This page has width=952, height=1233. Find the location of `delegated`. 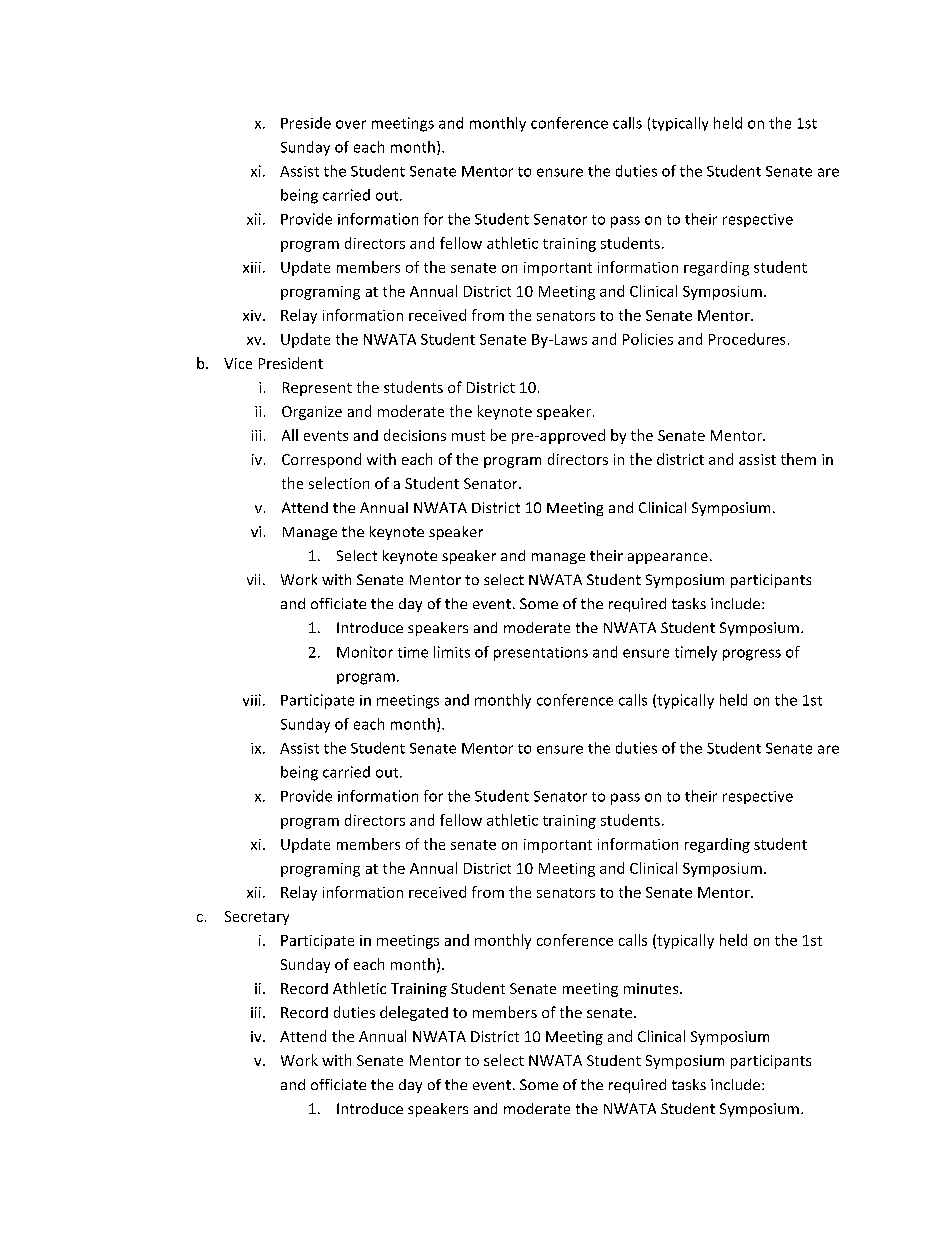

delegated is located at coordinates (414, 1013).
